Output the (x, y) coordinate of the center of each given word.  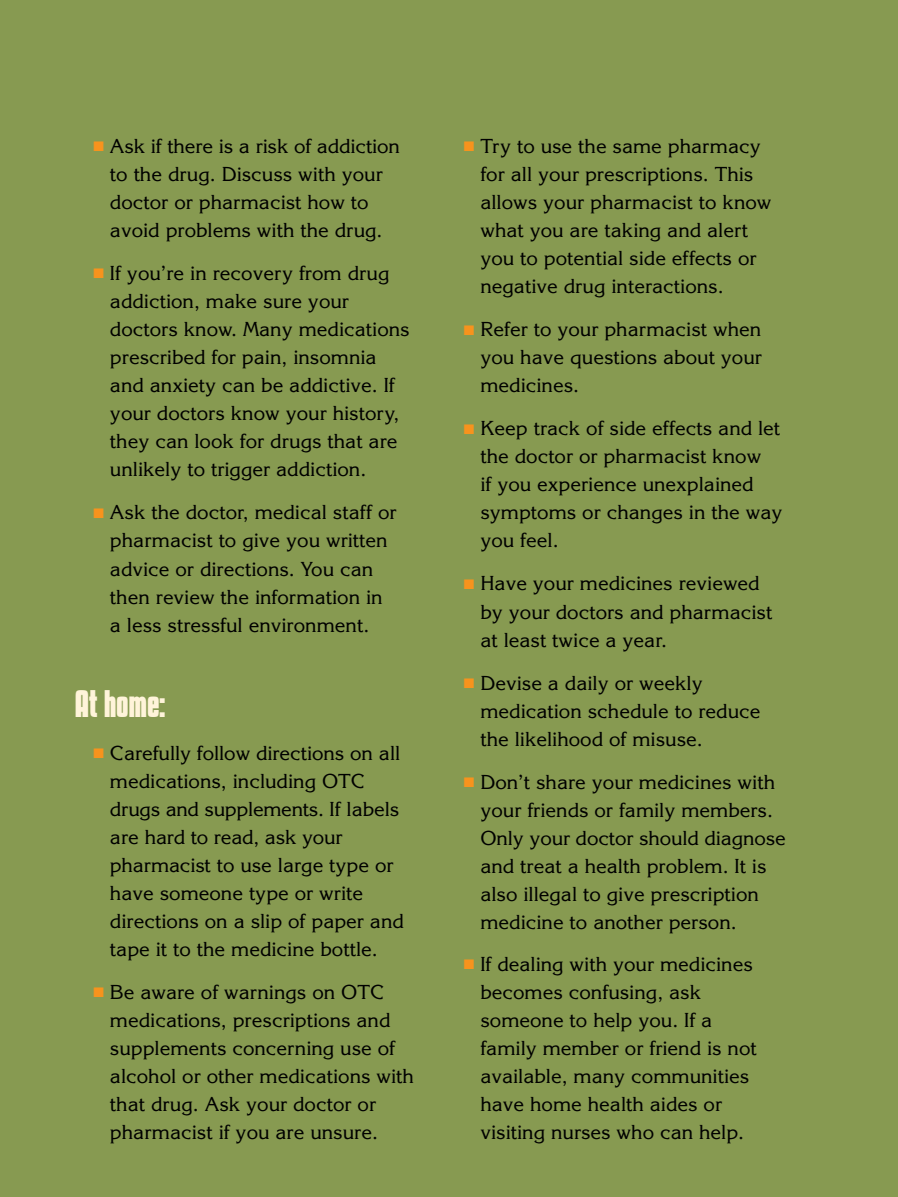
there (190, 146)
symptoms (528, 515)
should (669, 838)
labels (372, 809)
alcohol (143, 1076)
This (733, 174)
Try (495, 148)
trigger (240, 472)
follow (223, 753)
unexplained (698, 486)
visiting (512, 1134)
